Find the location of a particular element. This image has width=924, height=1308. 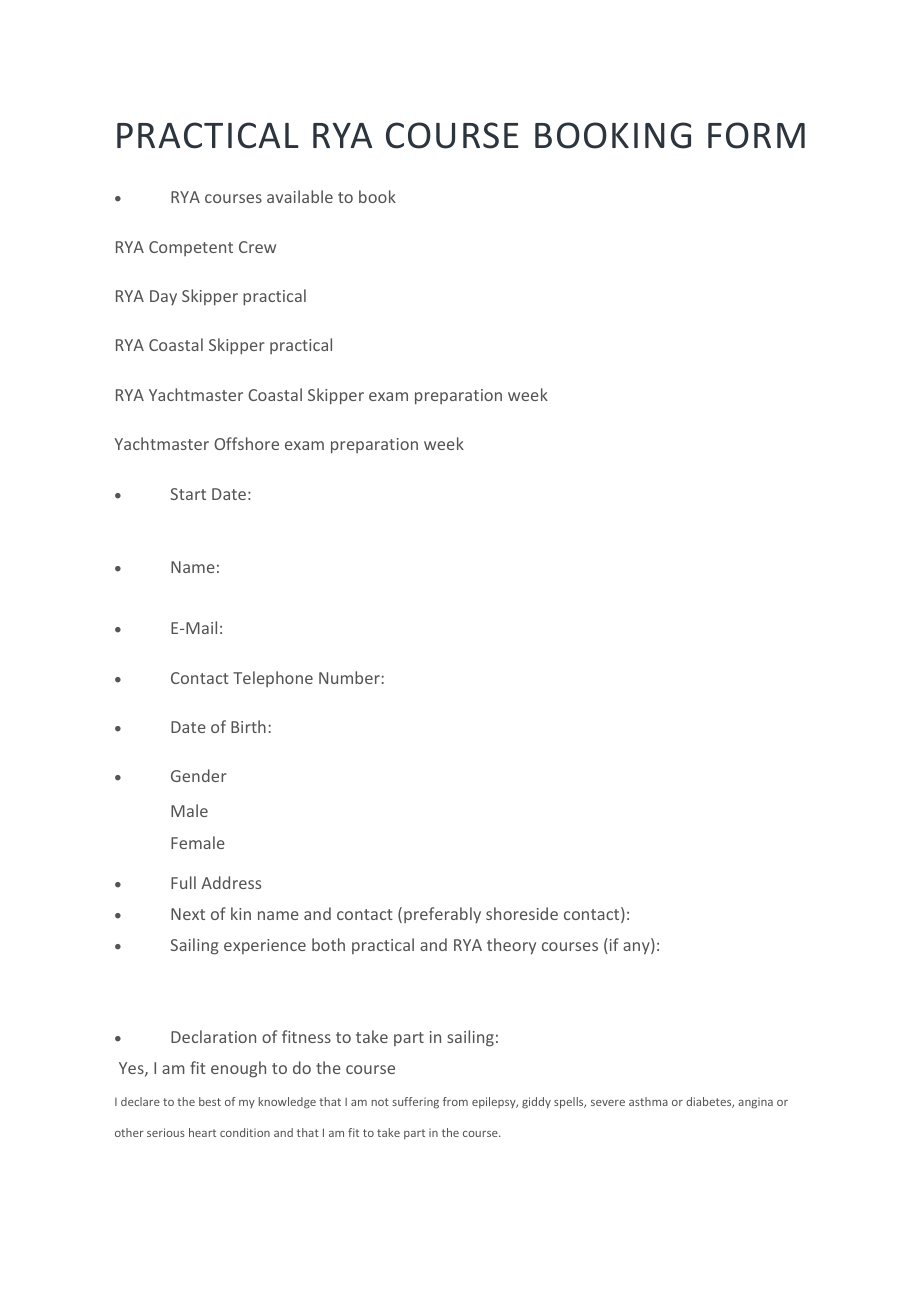

FORM is located at coordinates (756, 135).
